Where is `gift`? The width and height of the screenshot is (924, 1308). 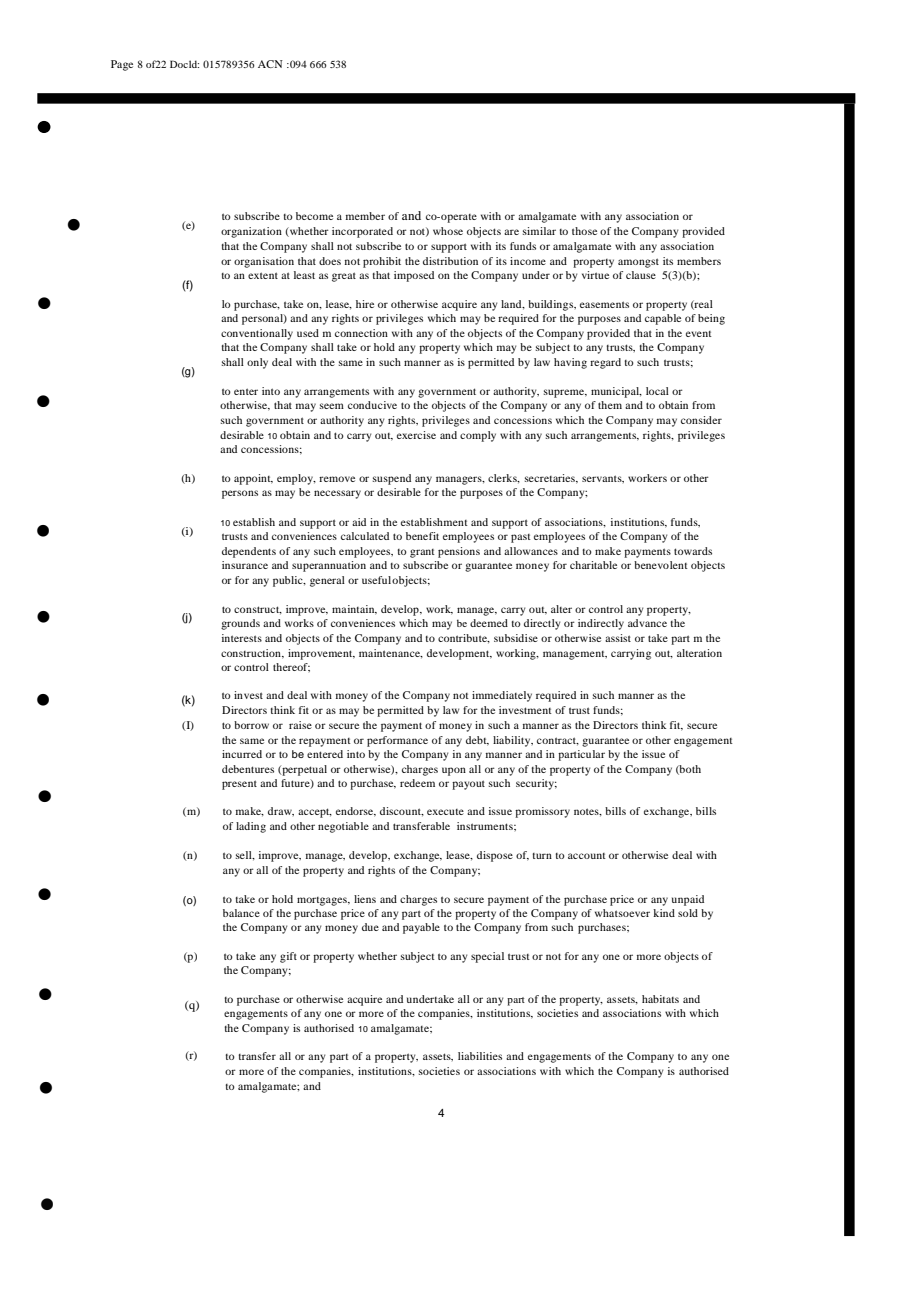 gift is located at coordinates (288, 957).
